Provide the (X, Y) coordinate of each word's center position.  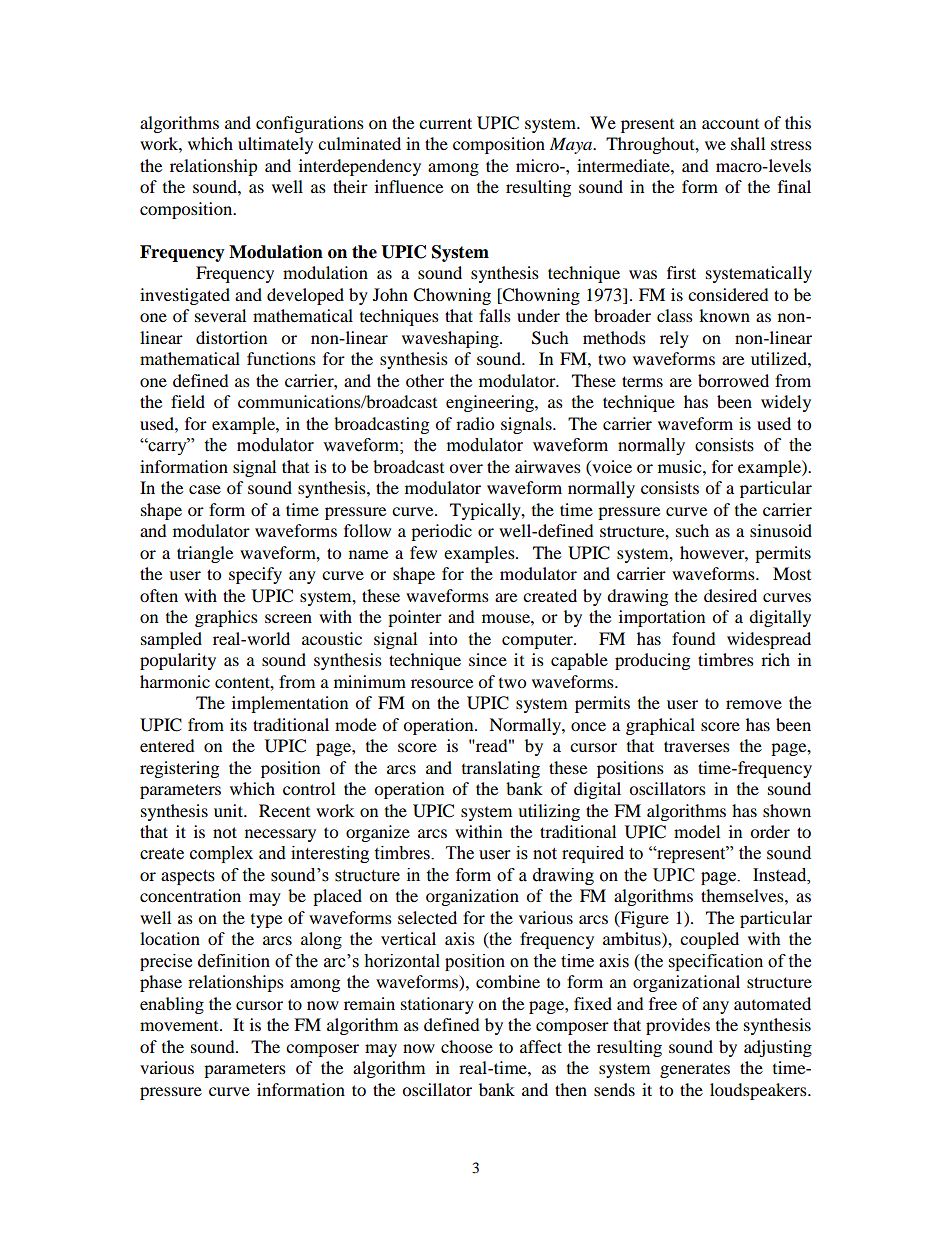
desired (730, 595)
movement (180, 1026)
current (445, 123)
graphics (226, 618)
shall (748, 143)
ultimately (275, 145)
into (443, 638)
